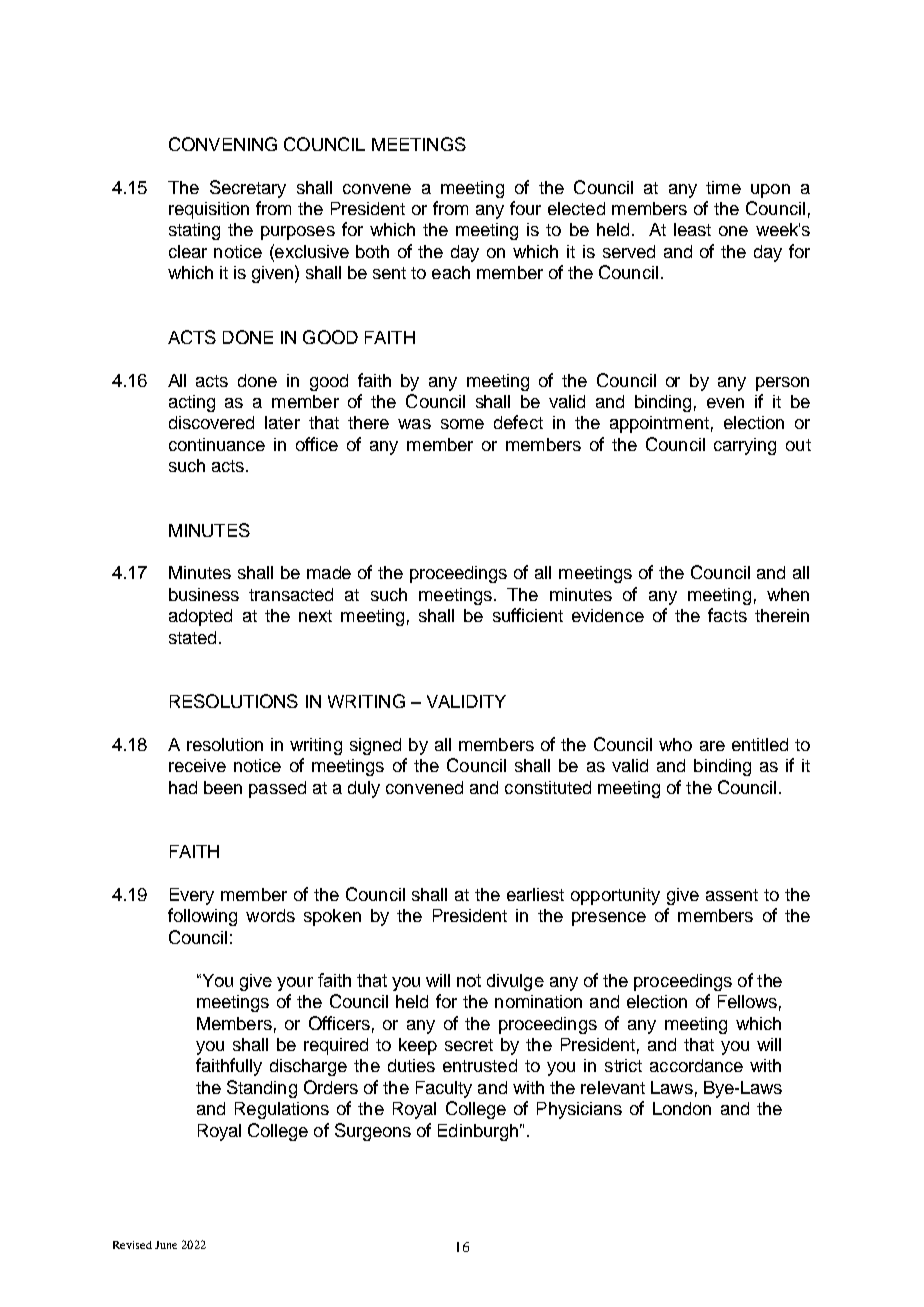 The width and height of the image is (924, 1307). I want to click on carrying, so click(745, 446).
